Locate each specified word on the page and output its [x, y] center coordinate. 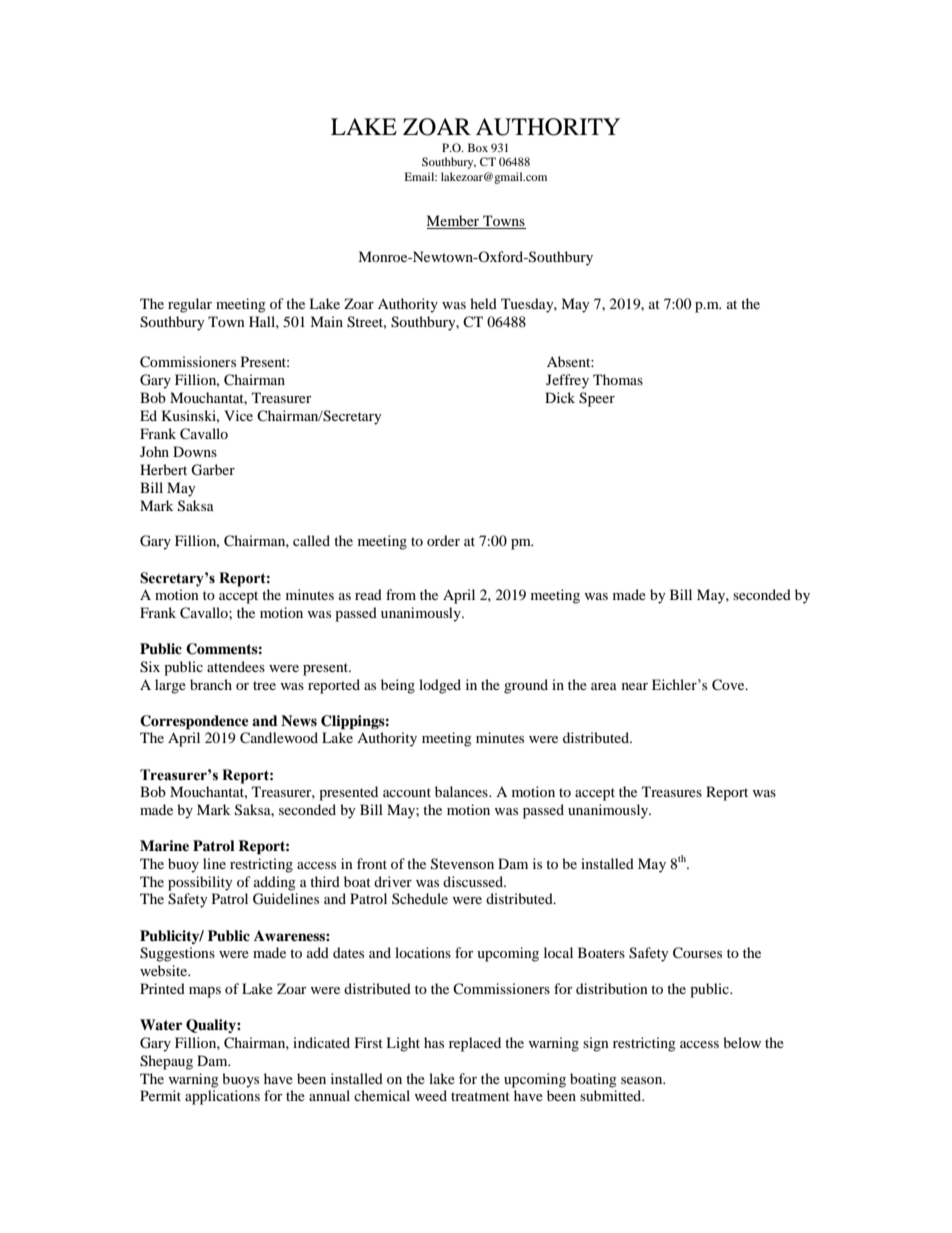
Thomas [618, 379]
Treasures [672, 791]
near [635, 686]
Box [478, 147]
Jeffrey [567, 381]
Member [454, 222]
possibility [200, 883]
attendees [236, 666]
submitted [612, 1095]
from [401, 594]
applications [222, 1097]
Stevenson [462, 864]
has [434, 1042]
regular [190, 305]
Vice [238, 415]
